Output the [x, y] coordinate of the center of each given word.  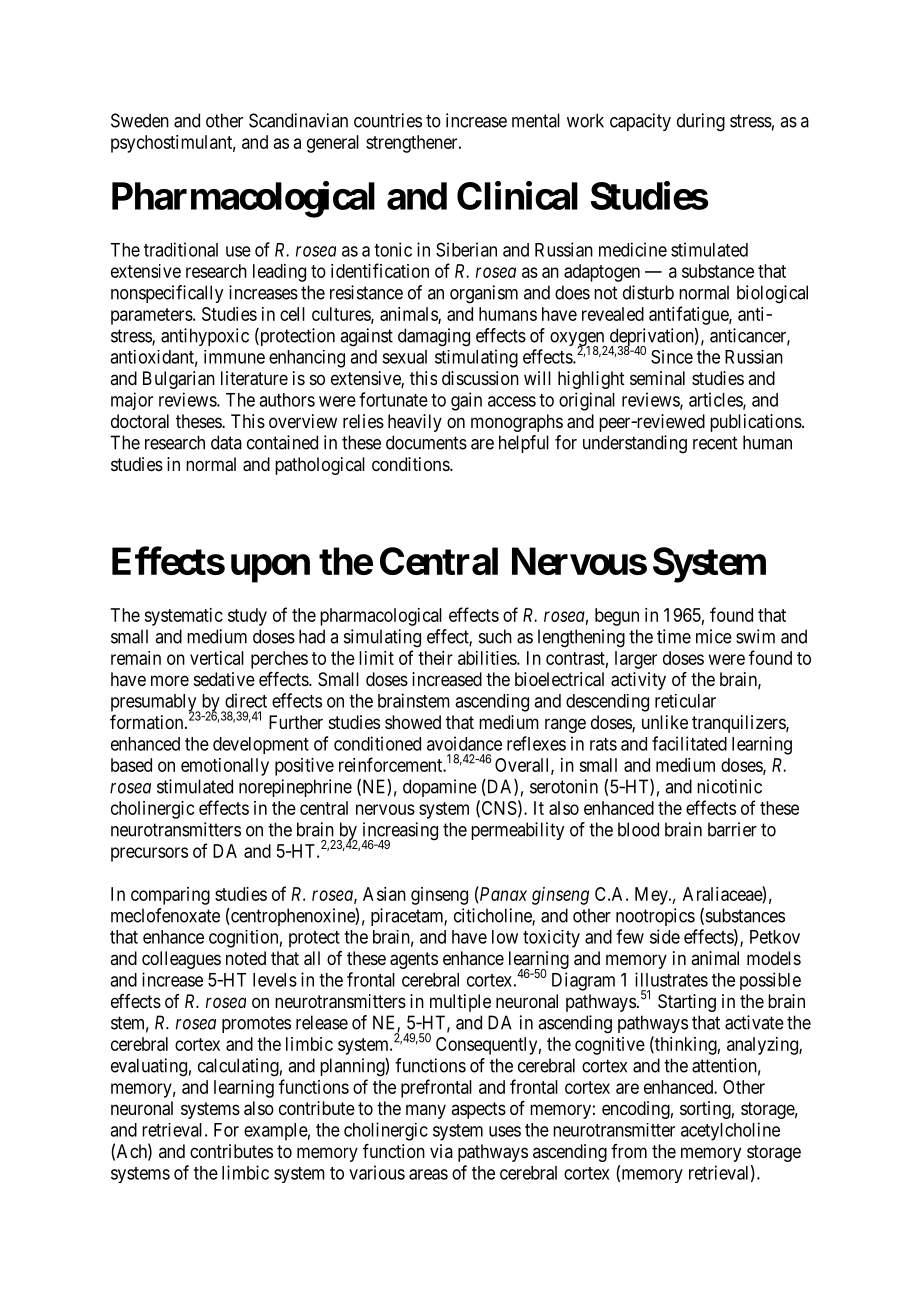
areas [428, 1174]
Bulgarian [179, 380]
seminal [657, 378]
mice [714, 636]
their [435, 658]
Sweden [140, 120]
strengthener [413, 144]
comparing [170, 896]
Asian [384, 894]
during [701, 122]
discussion [480, 378]
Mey [652, 896]
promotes [256, 1024]
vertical [217, 658]
